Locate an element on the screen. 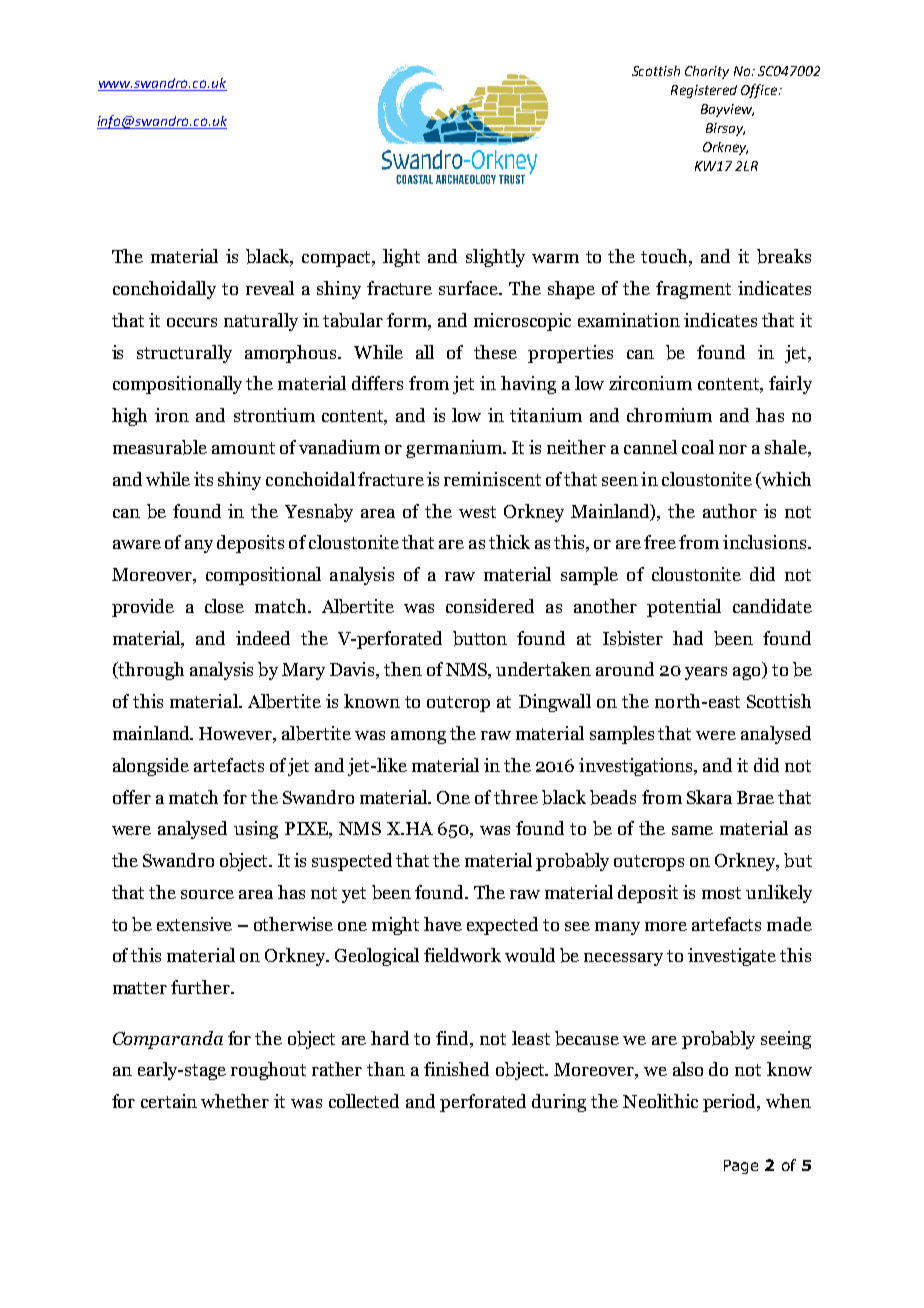 This screenshot has height=1308, width=924. whether is located at coordinates (235, 1101).
